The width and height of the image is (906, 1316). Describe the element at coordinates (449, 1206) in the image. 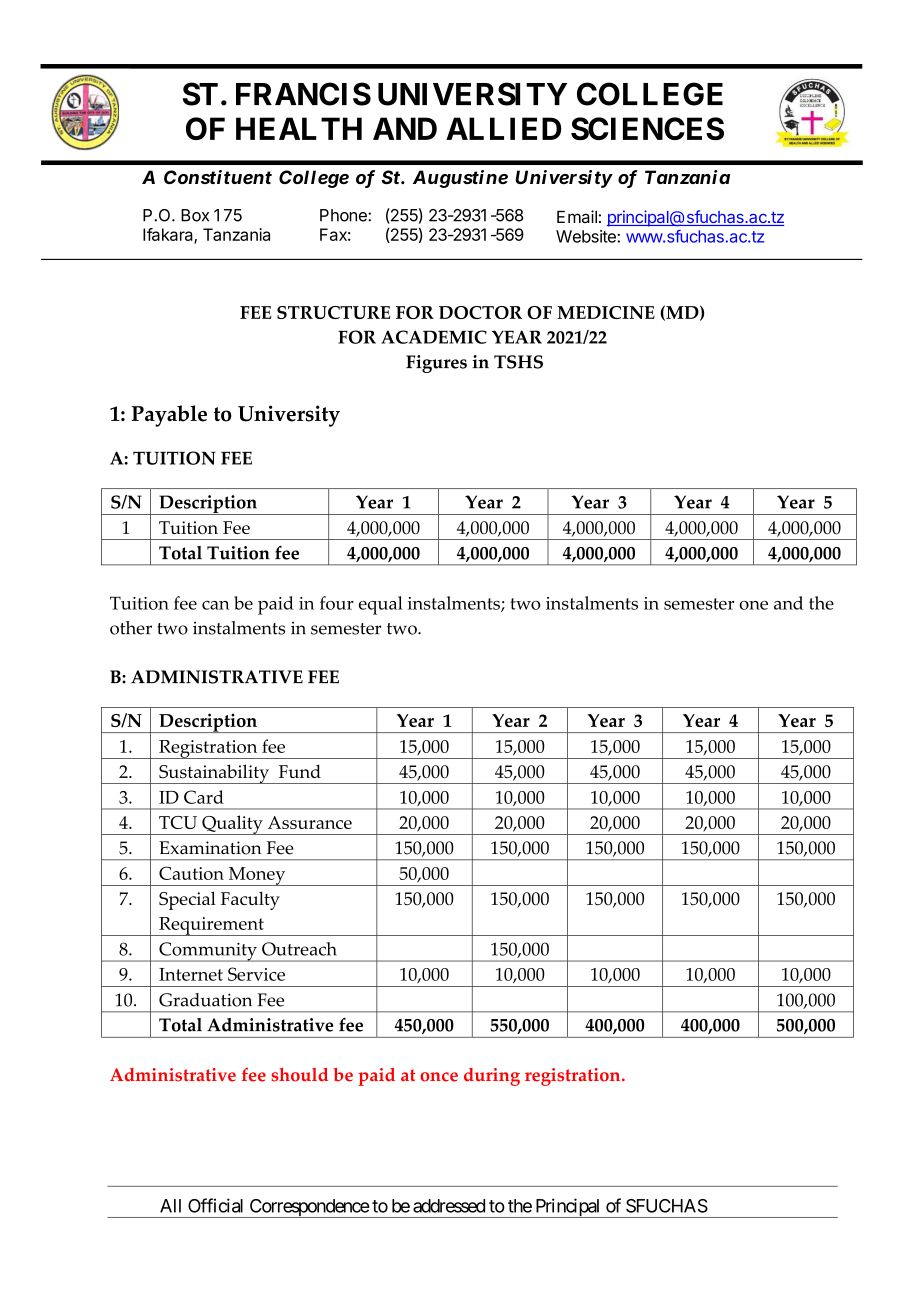

I see `addressed` at that location.
